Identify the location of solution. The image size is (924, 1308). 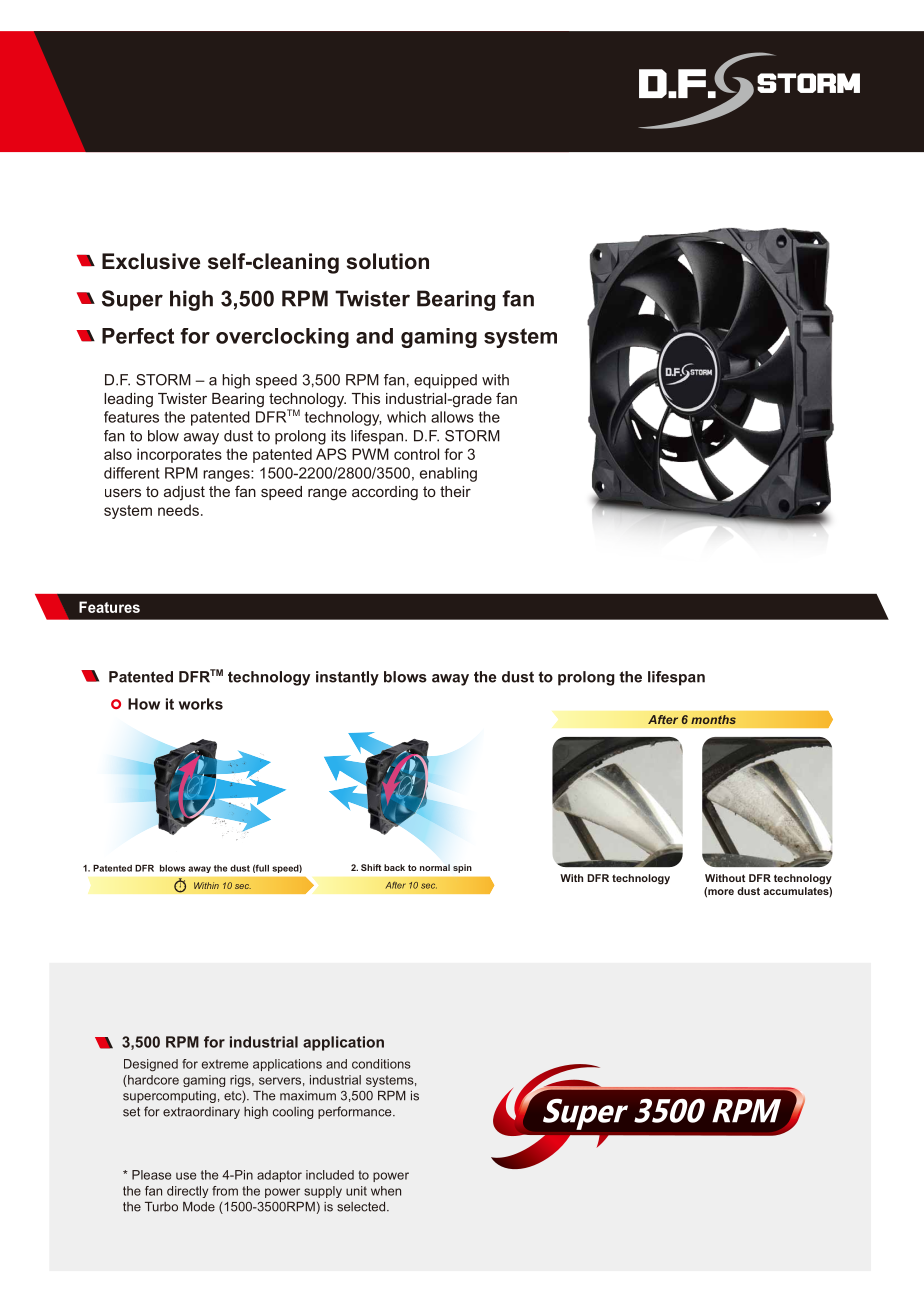
(388, 261).
